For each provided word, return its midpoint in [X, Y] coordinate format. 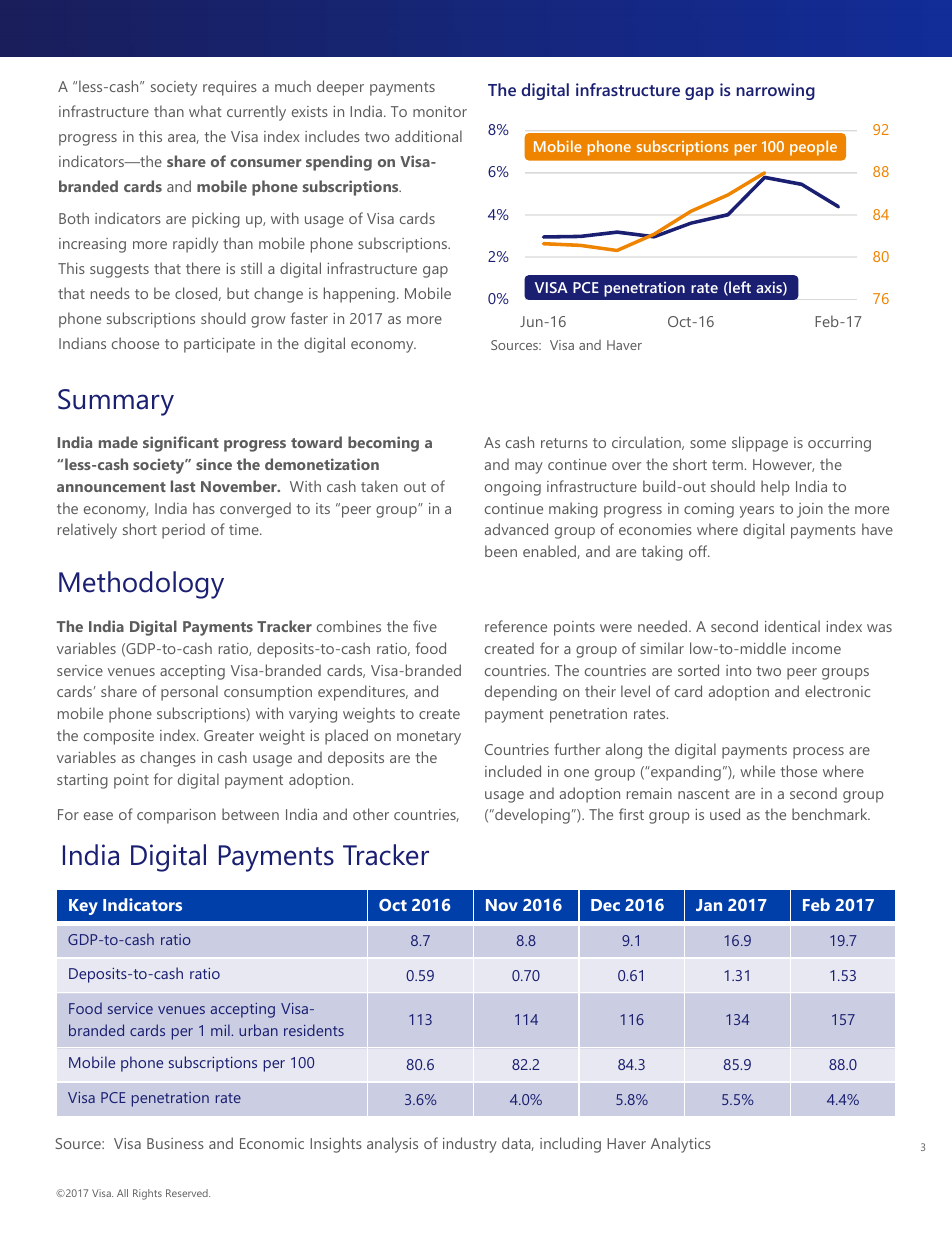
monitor [440, 111]
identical [792, 626]
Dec [605, 905]
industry [470, 1145]
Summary [116, 402]
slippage [760, 444]
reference [516, 626]
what [205, 111]
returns [564, 443]
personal [189, 693]
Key [83, 907]
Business [175, 1143]
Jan [709, 905]
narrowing [776, 91]
